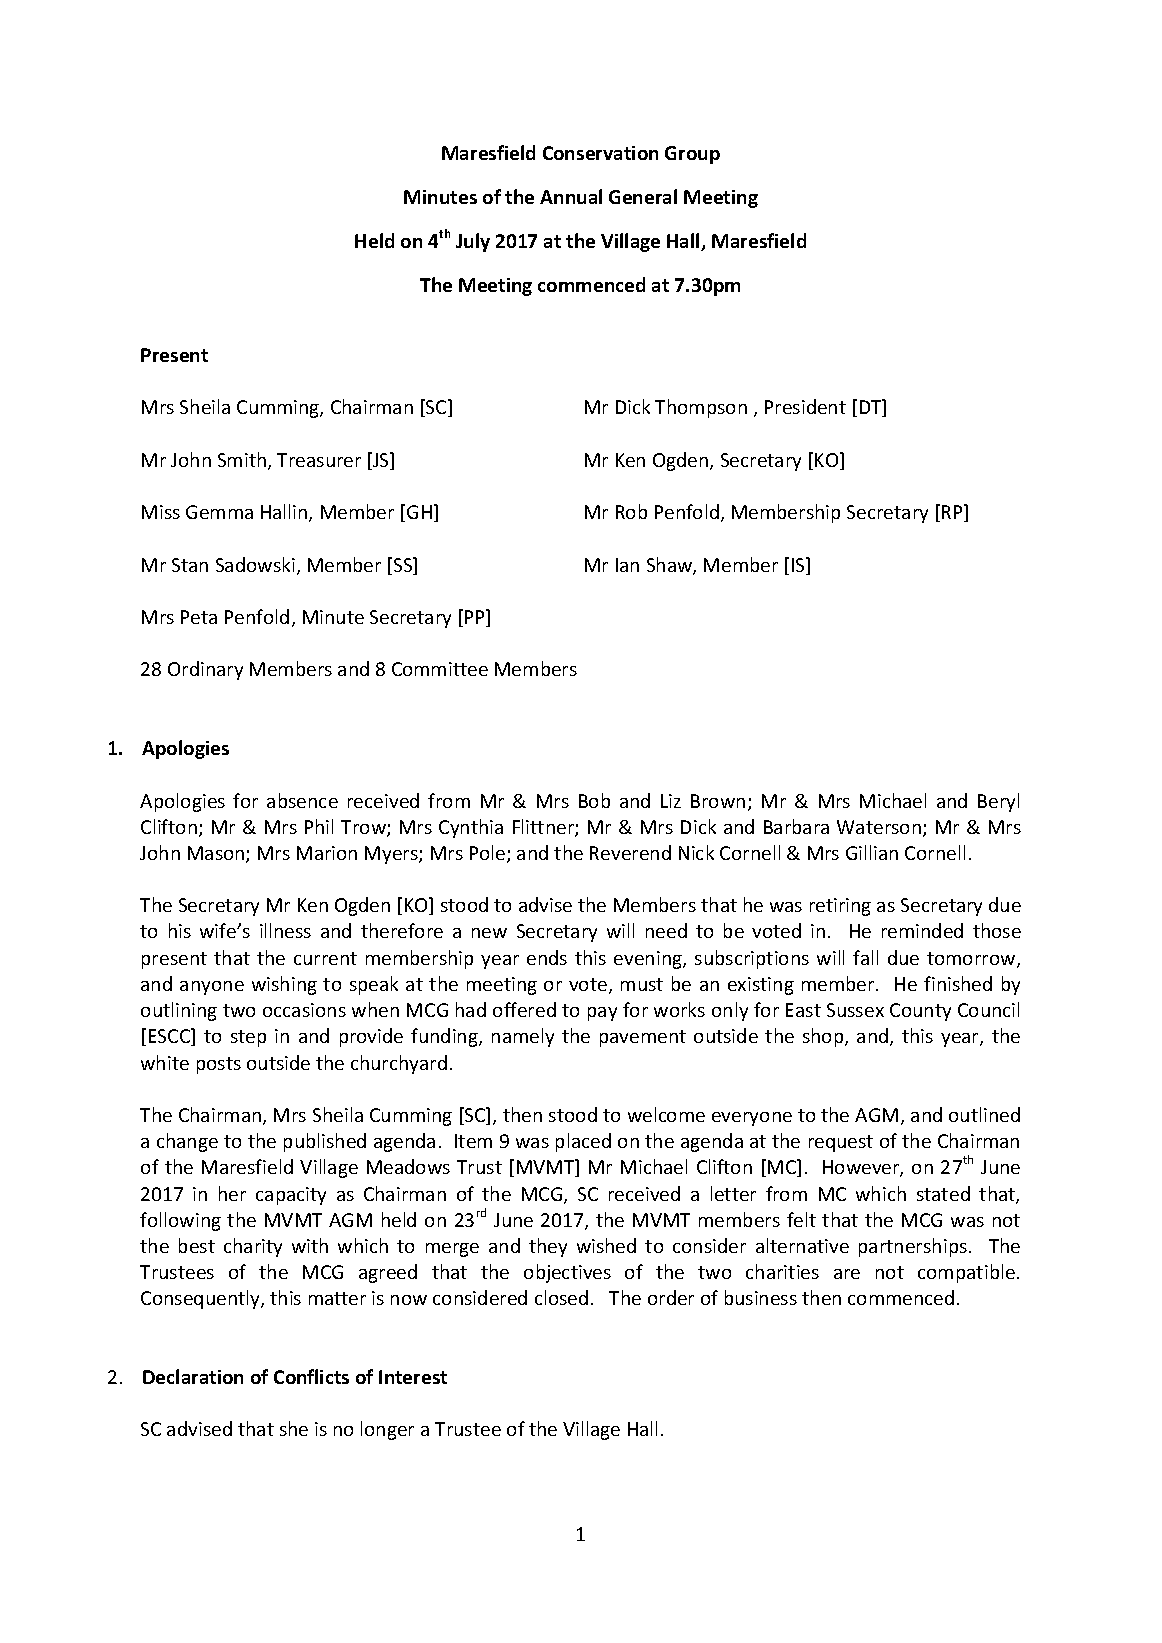  I want to click on Conflicts, so click(311, 1376).
